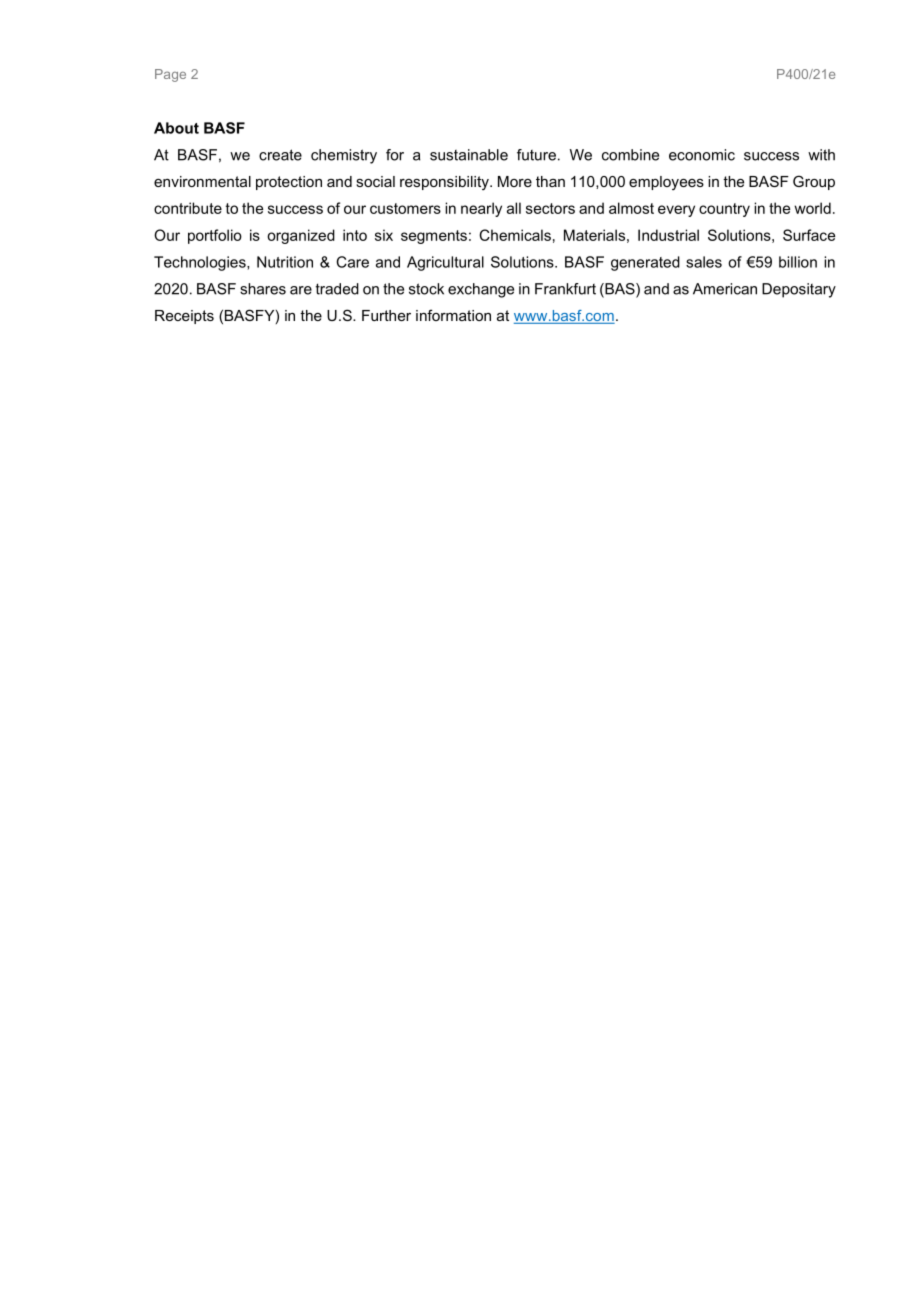 This screenshot has height=1308, width=924. Describe the element at coordinates (469, 155) in the screenshot. I see `sustainable` at that location.
